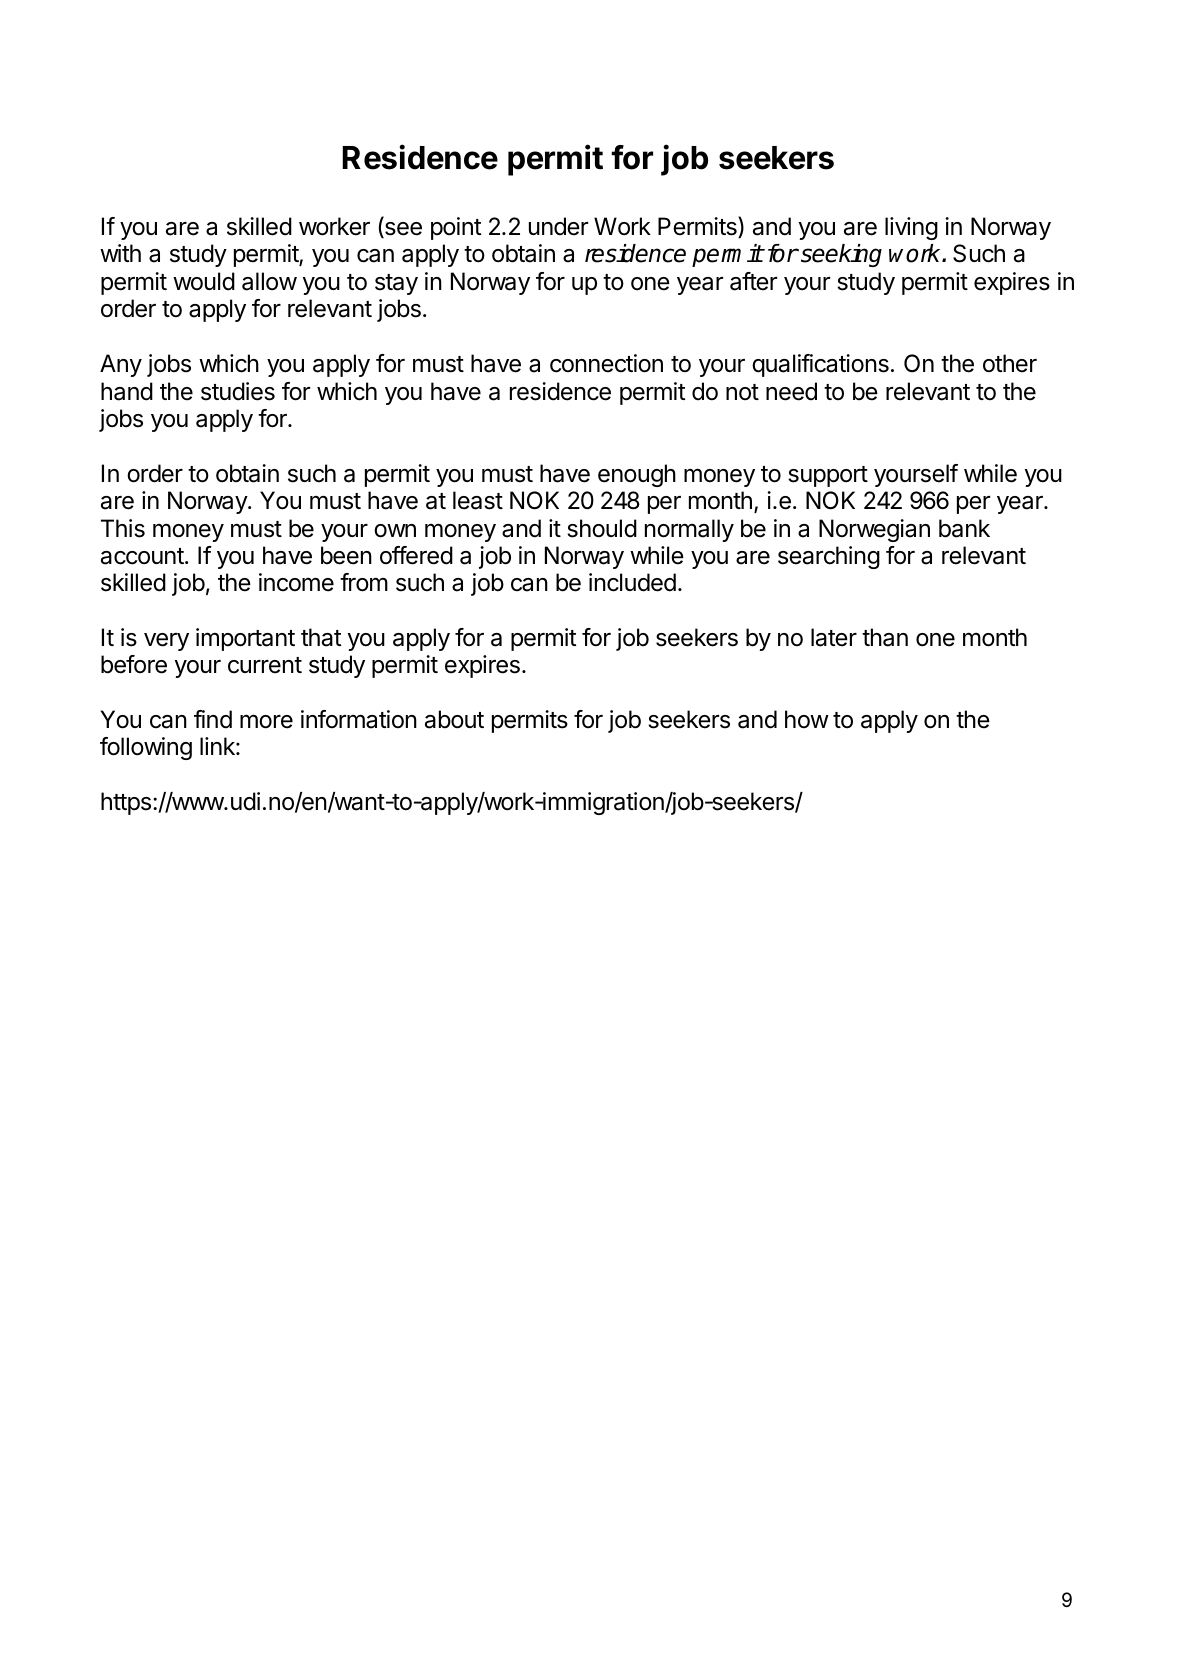 The height and width of the document is (1671, 1182). Describe the element at coordinates (885, 637) in the document. I see `than` at that location.
